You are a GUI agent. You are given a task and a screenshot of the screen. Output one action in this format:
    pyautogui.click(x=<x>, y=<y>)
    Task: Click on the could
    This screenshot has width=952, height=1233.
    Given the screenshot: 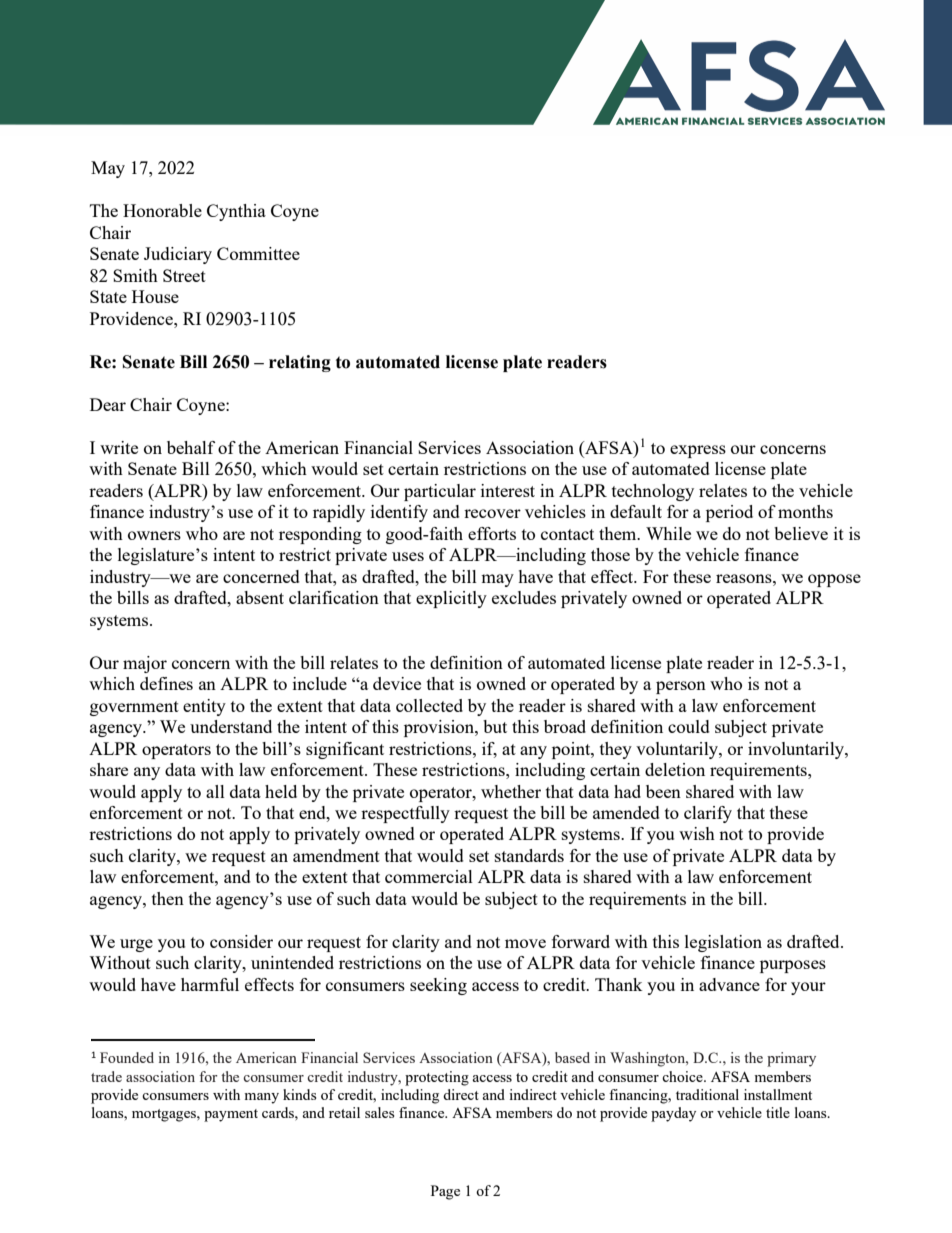 What is the action you would take?
    pyautogui.click(x=689, y=726)
